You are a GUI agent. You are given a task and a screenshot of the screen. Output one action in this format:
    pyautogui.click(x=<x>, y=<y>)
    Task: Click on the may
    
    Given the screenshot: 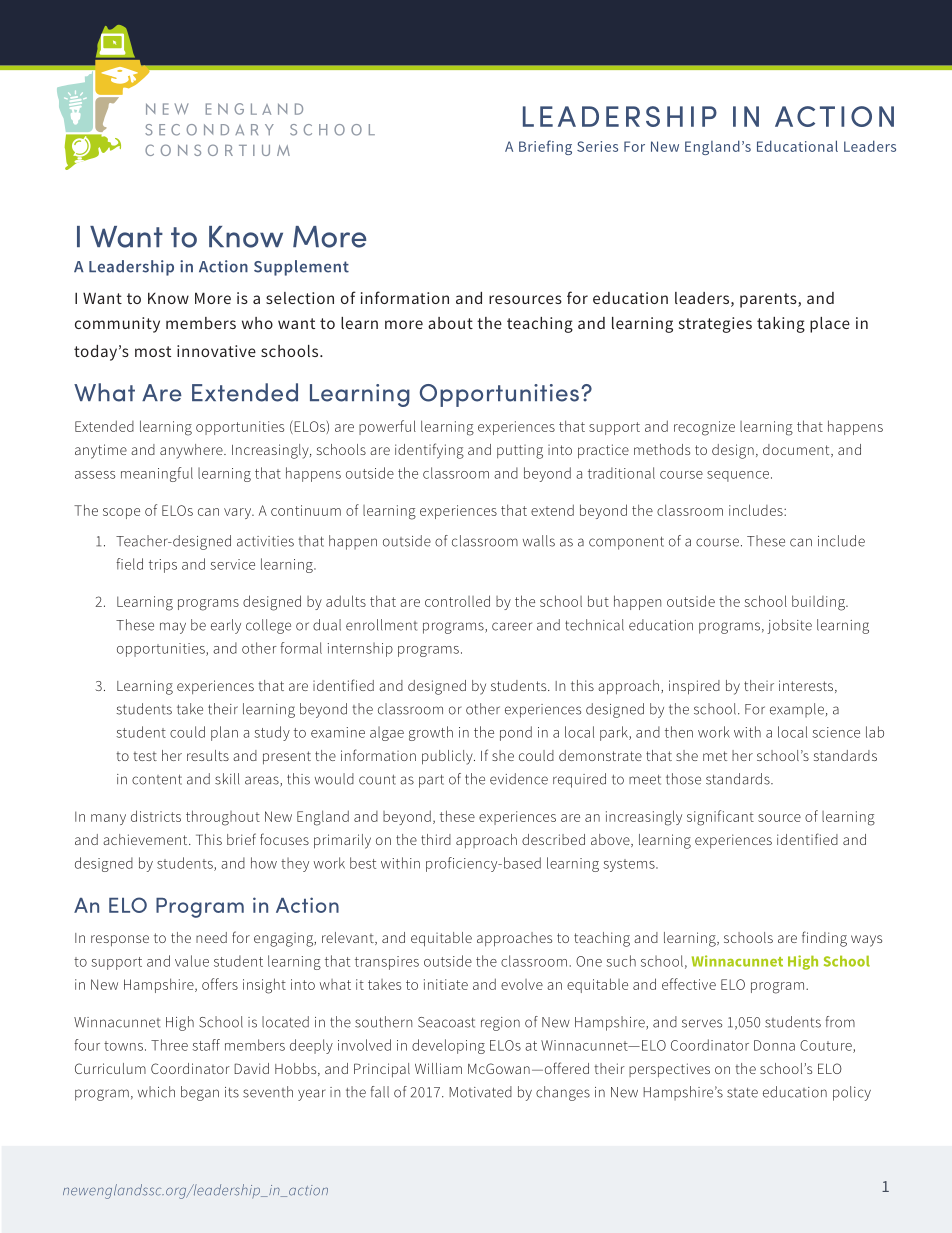 What is the action you would take?
    pyautogui.click(x=173, y=628)
